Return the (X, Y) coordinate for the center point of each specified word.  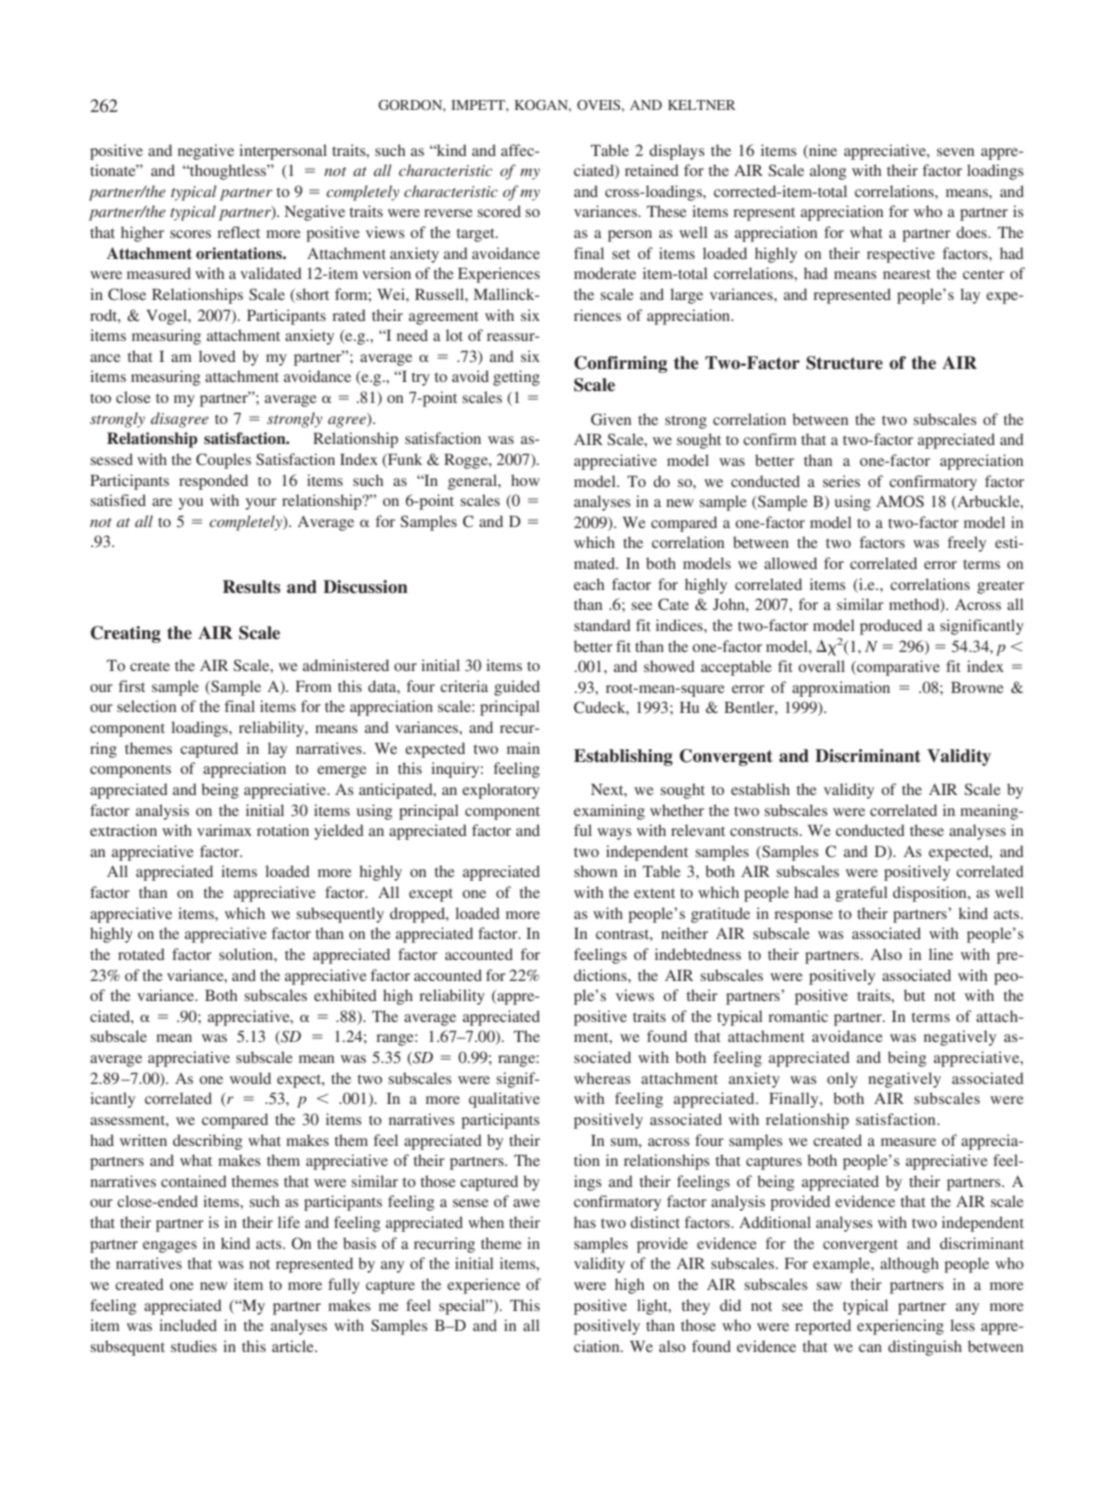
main (523, 748)
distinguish (925, 1348)
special (463, 1307)
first (132, 686)
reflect (238, 232)
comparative (897, 668)
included (188, 1325)
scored (499, 211)
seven (955, 152)
